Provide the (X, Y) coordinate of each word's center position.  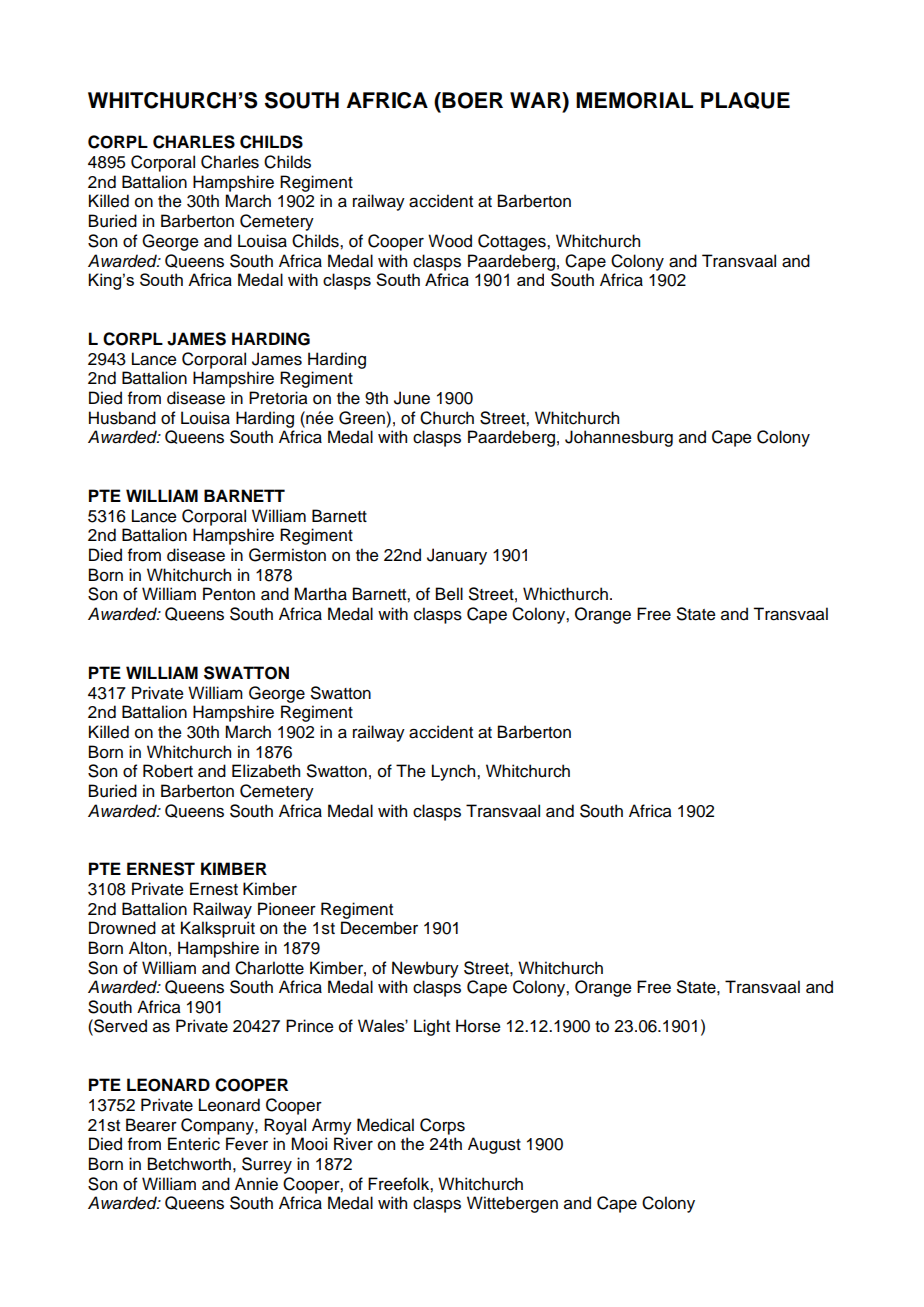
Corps (442, 1126)
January (457, 556)
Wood (450, 241)
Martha (320, 594)
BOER (471, 100)
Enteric (194, 1144)
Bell (449, 594)
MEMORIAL (634, 100)
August (494, 1145)
